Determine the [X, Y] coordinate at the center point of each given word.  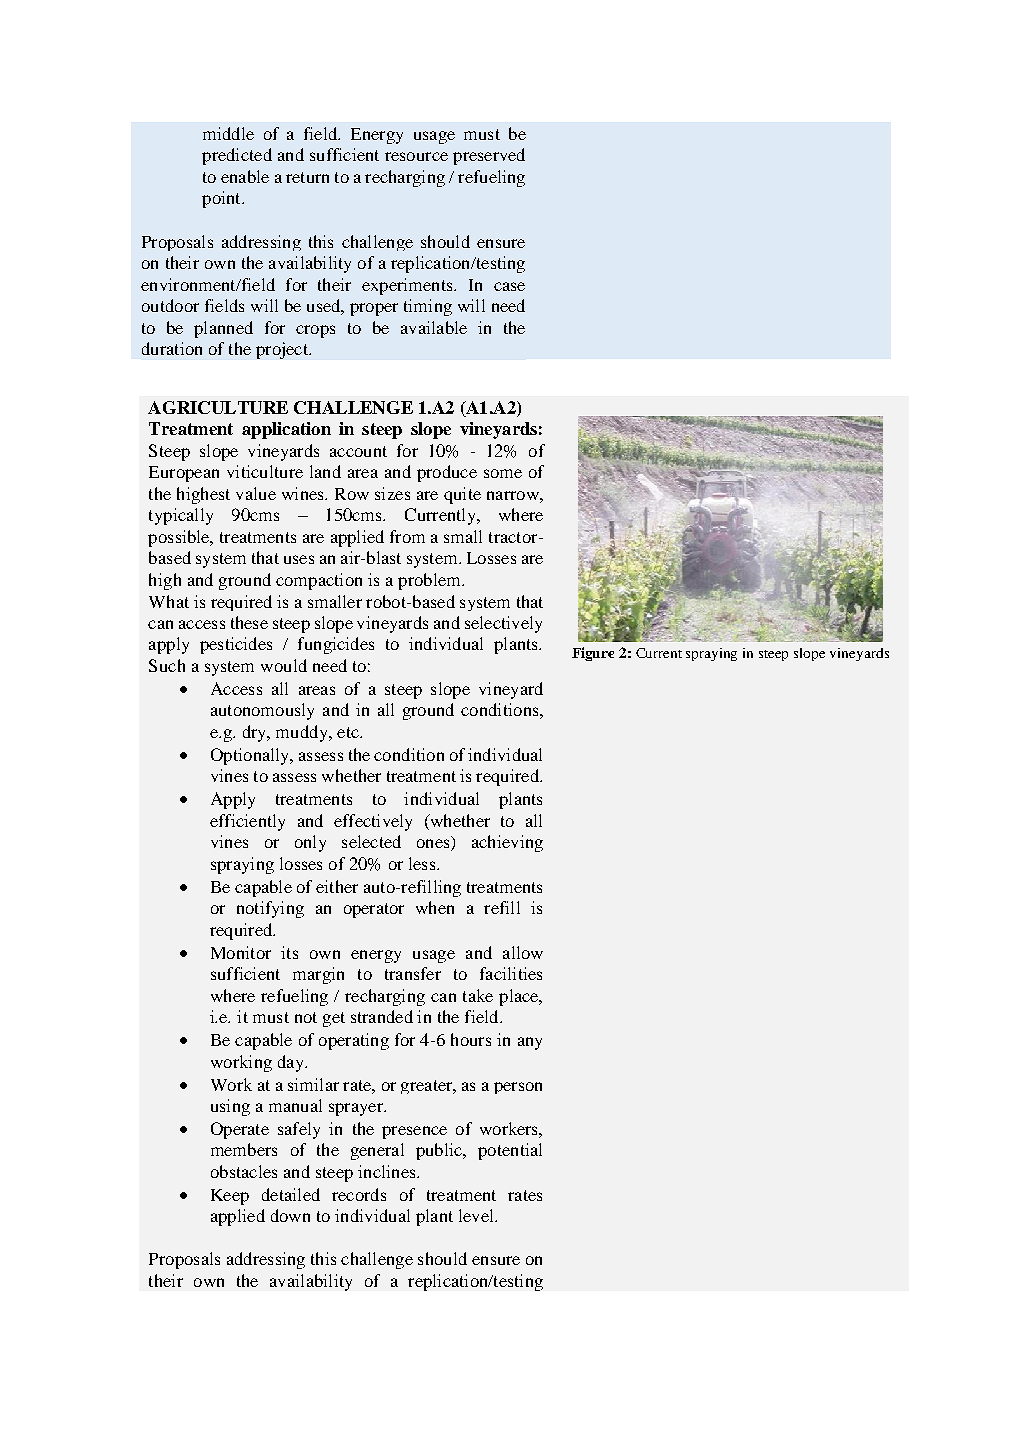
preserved [489, 156]
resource [416, 156]
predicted [237, 156]
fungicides [336, 645]
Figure [593, 654]
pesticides [236, 645]
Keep [230, 1197]
